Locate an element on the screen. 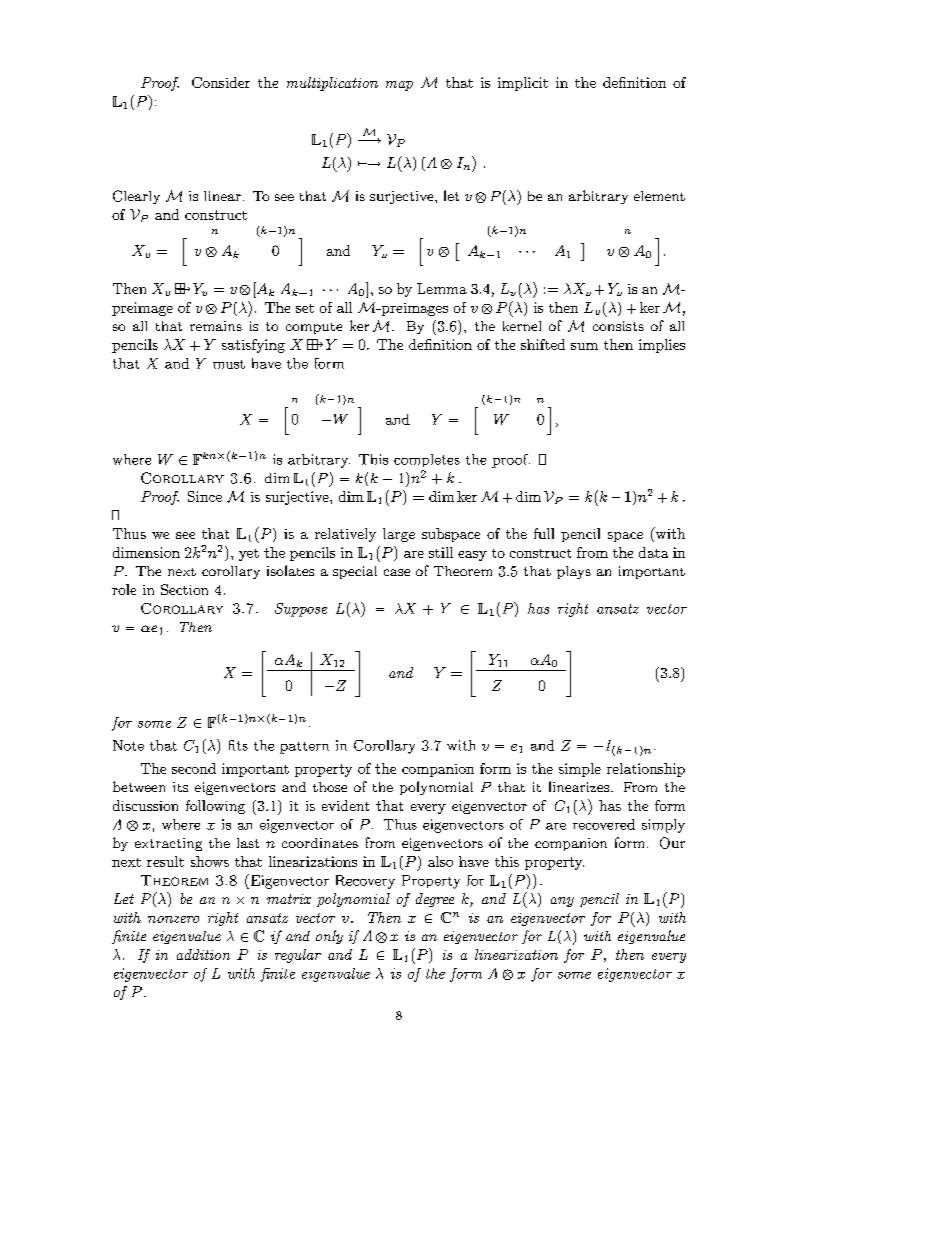 The height and width of the screenshot is (1233, 952). nonzero is located at coordinates (173, 919).
